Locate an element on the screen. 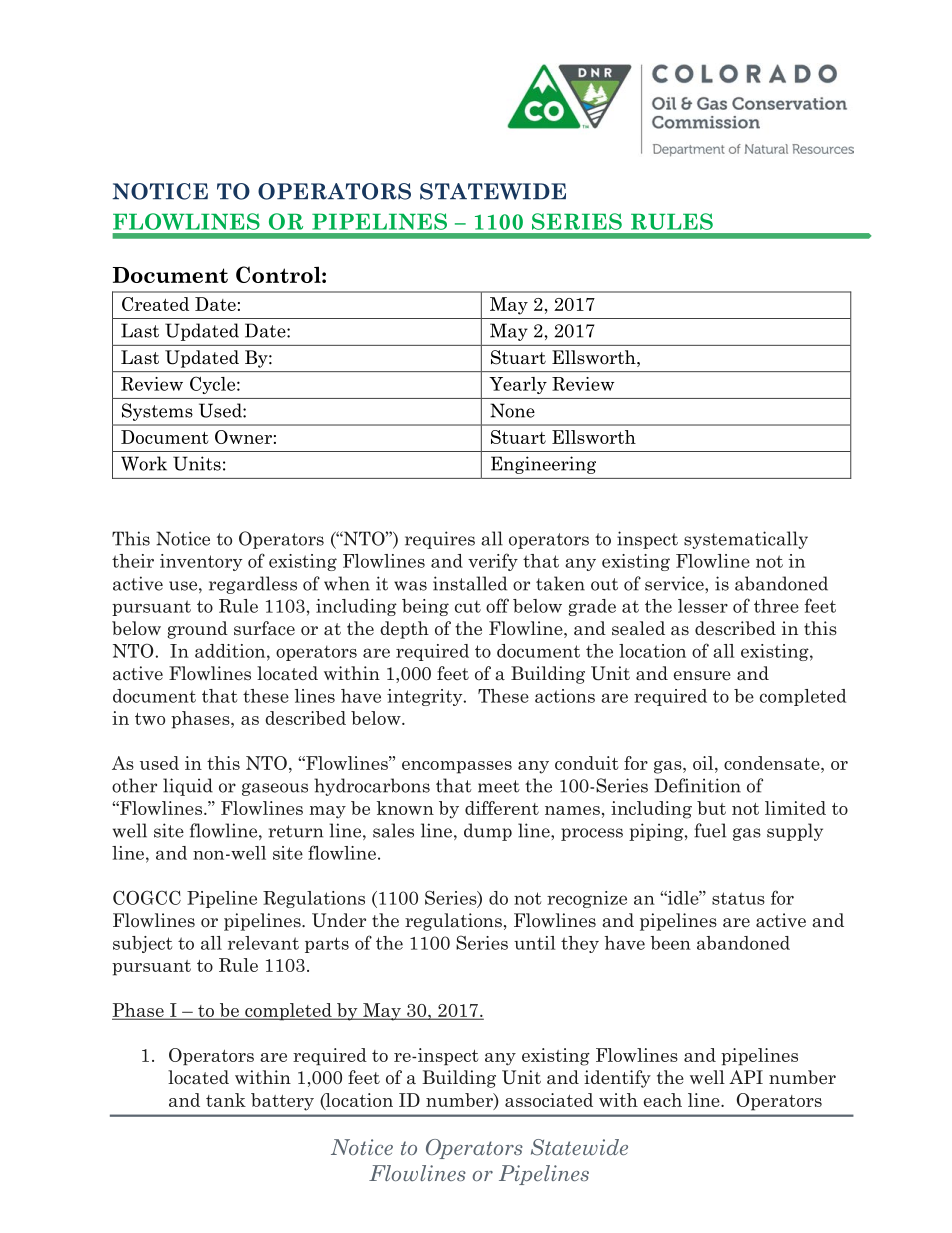  Yearly is located at coordinates (518, 385).
